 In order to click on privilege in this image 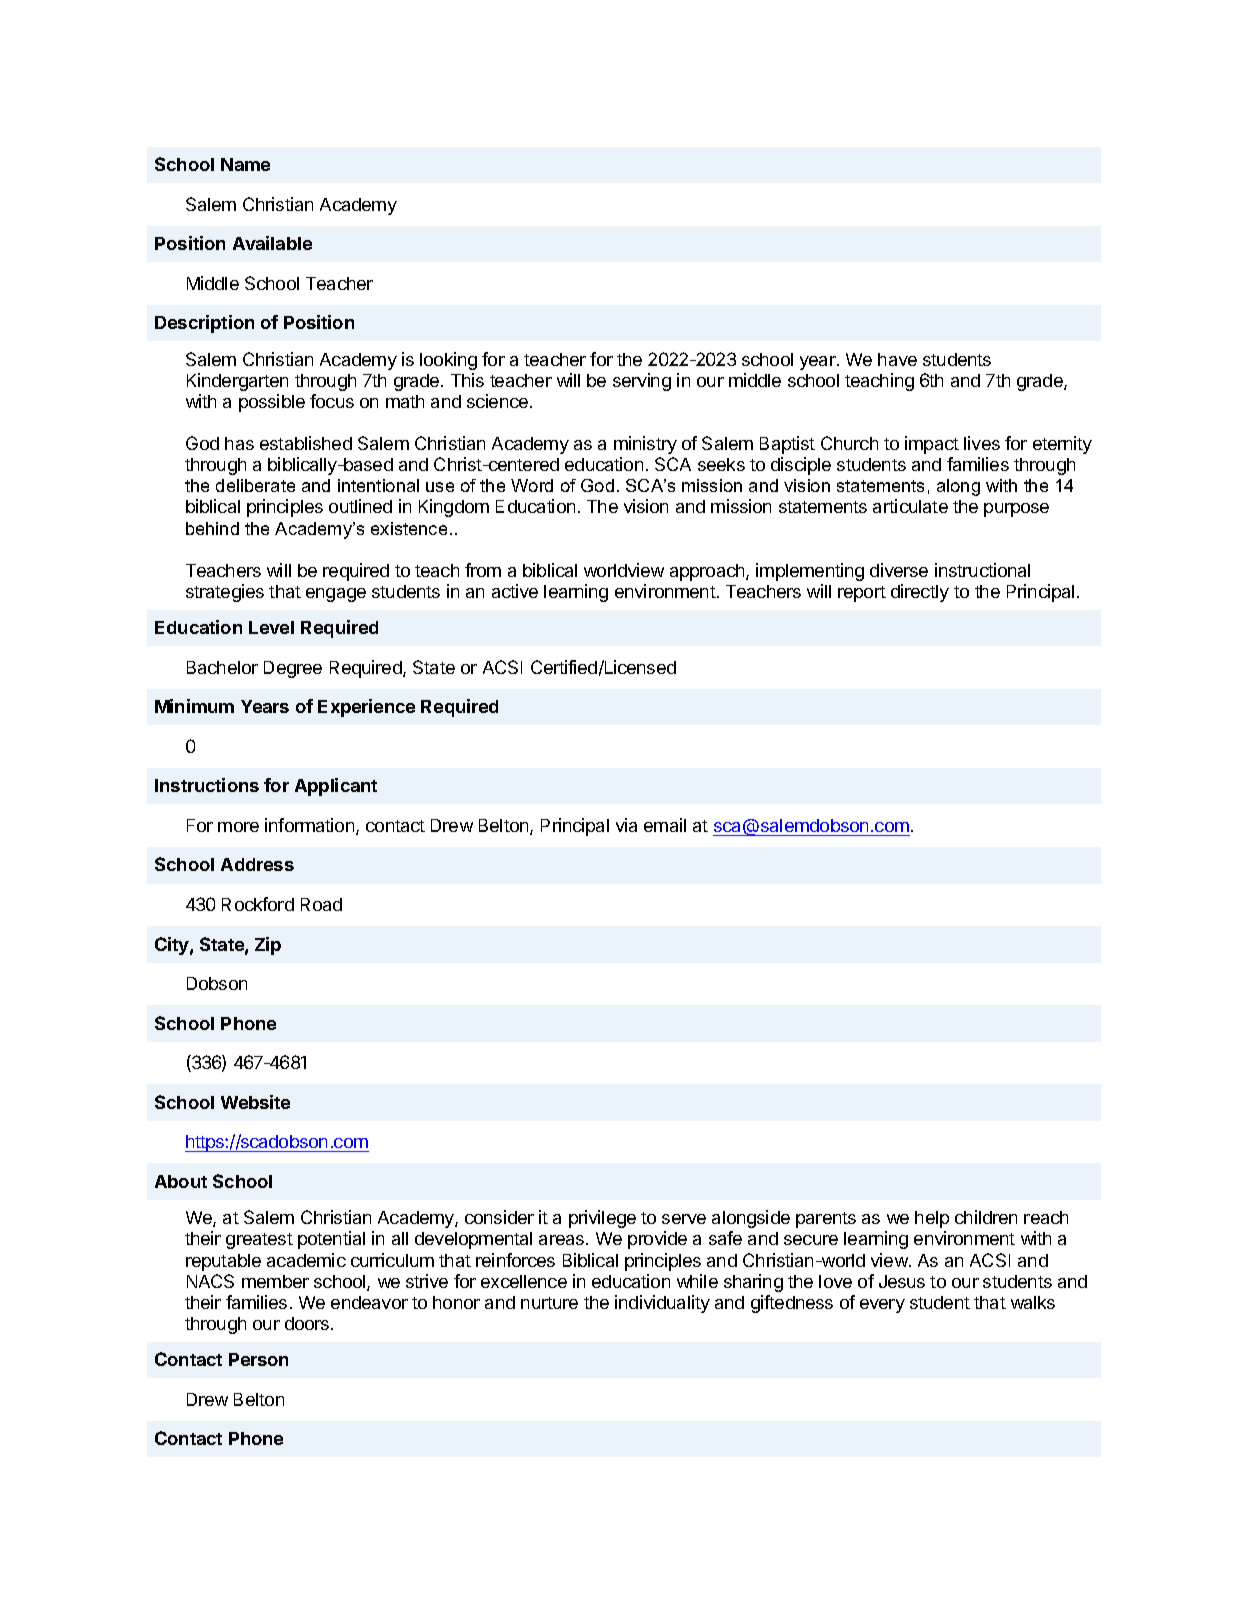, I will do `click(602, 1219)`.
